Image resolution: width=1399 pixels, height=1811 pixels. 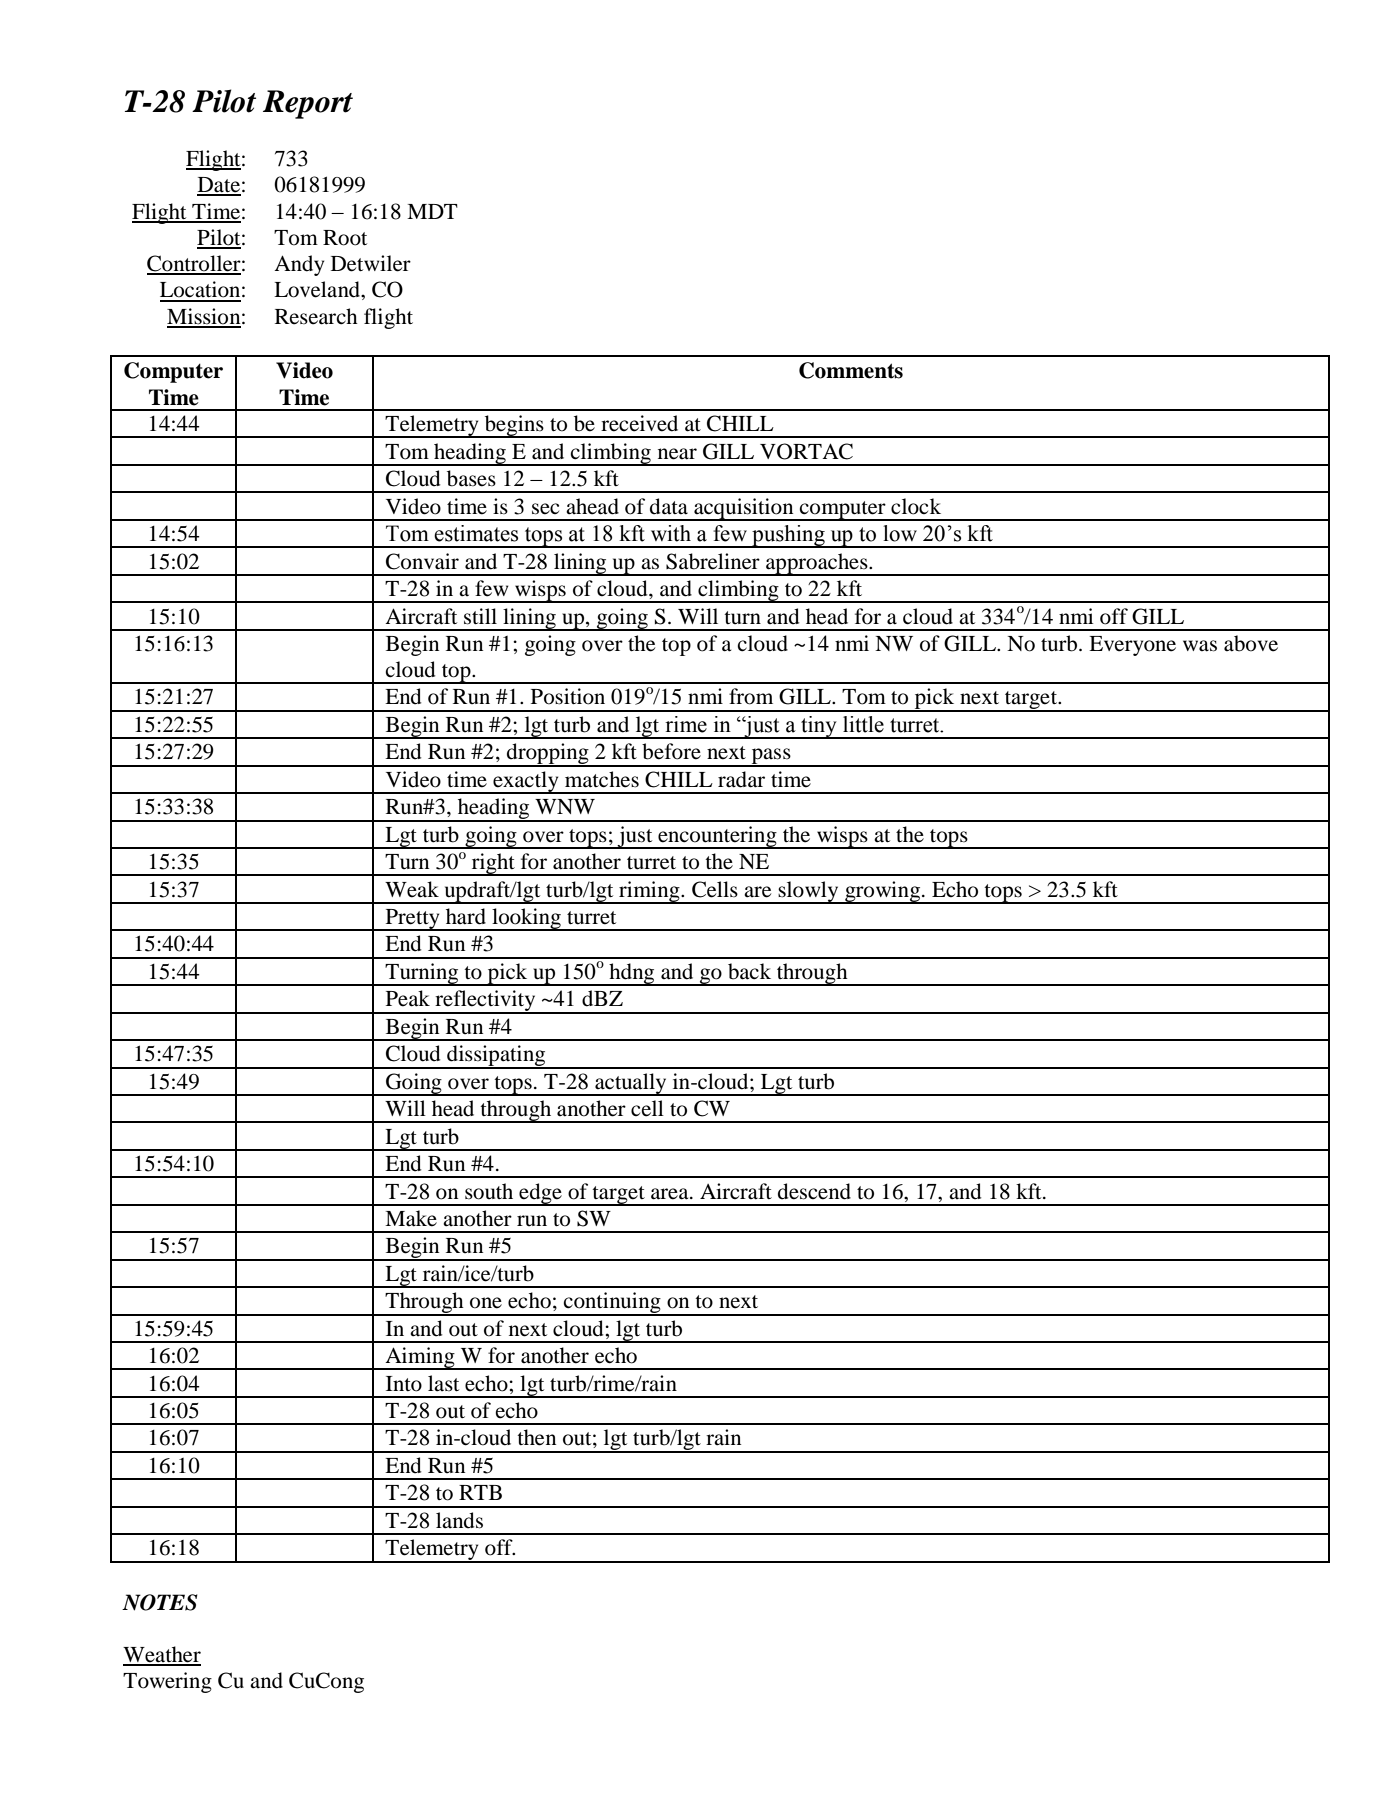 I want to click on area, so click(x=671, y=1194).
